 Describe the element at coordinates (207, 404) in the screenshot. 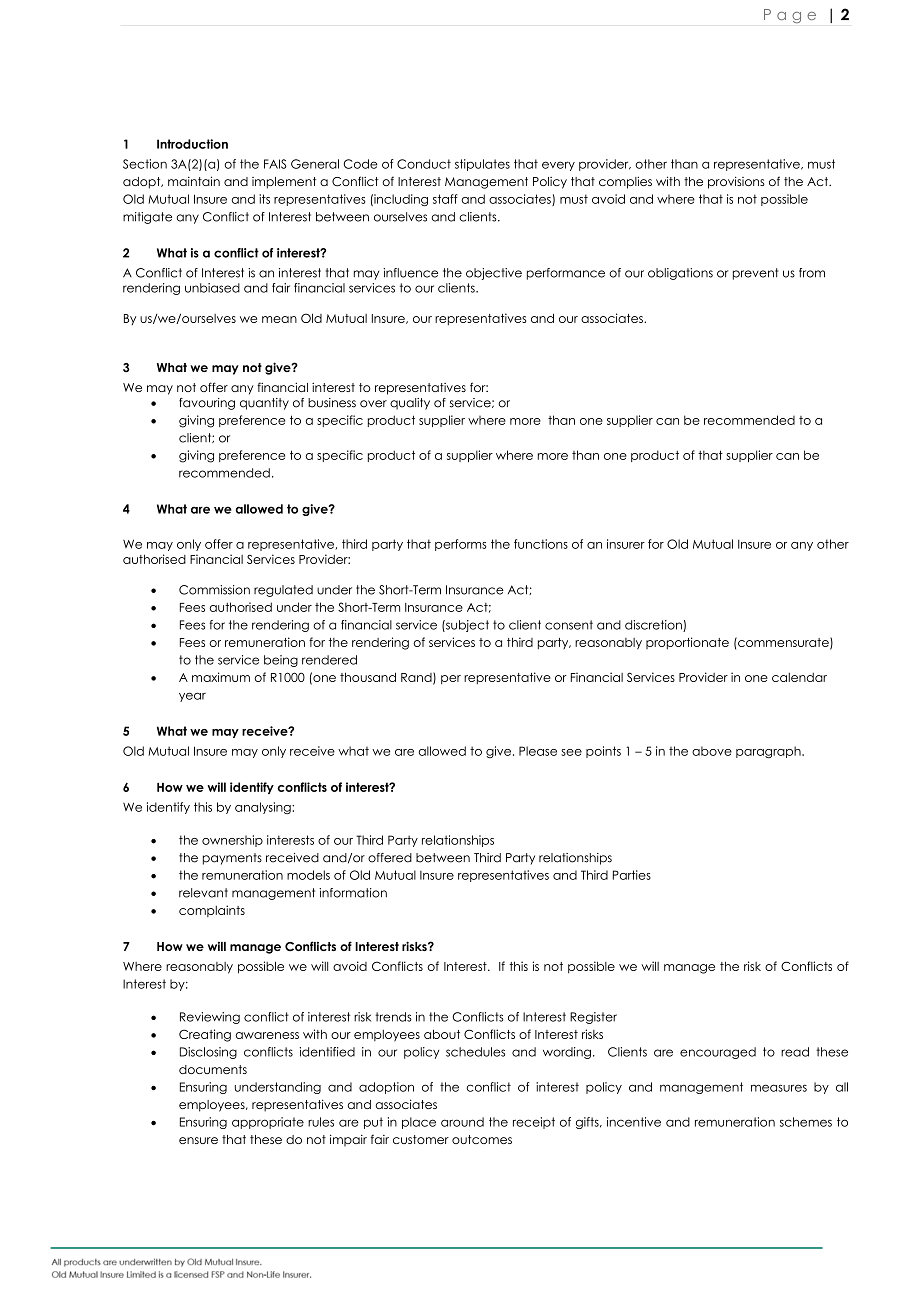

I see `favouring` at that location.
